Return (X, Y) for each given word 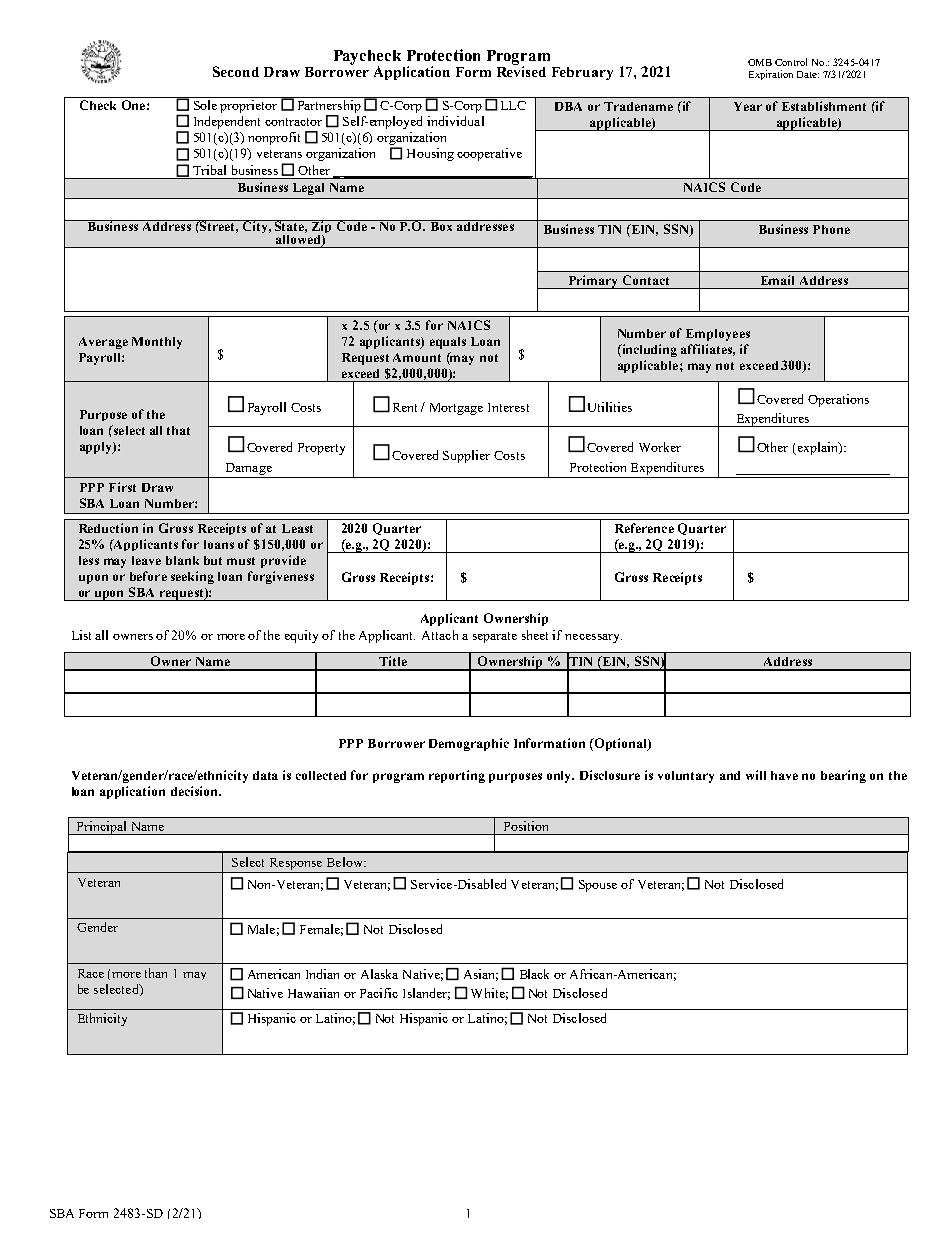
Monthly (157, 343)
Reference (644, 528)
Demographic (469, 744)
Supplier (466, 456)
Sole (205, 105)
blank (182, 560)
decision (195, 791)
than (156, 973)
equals (448, 343)
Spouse (598, 886)
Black (534, 974)
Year (748, 106)
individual (455, 121)
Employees (718, 335)
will (756, 775)
